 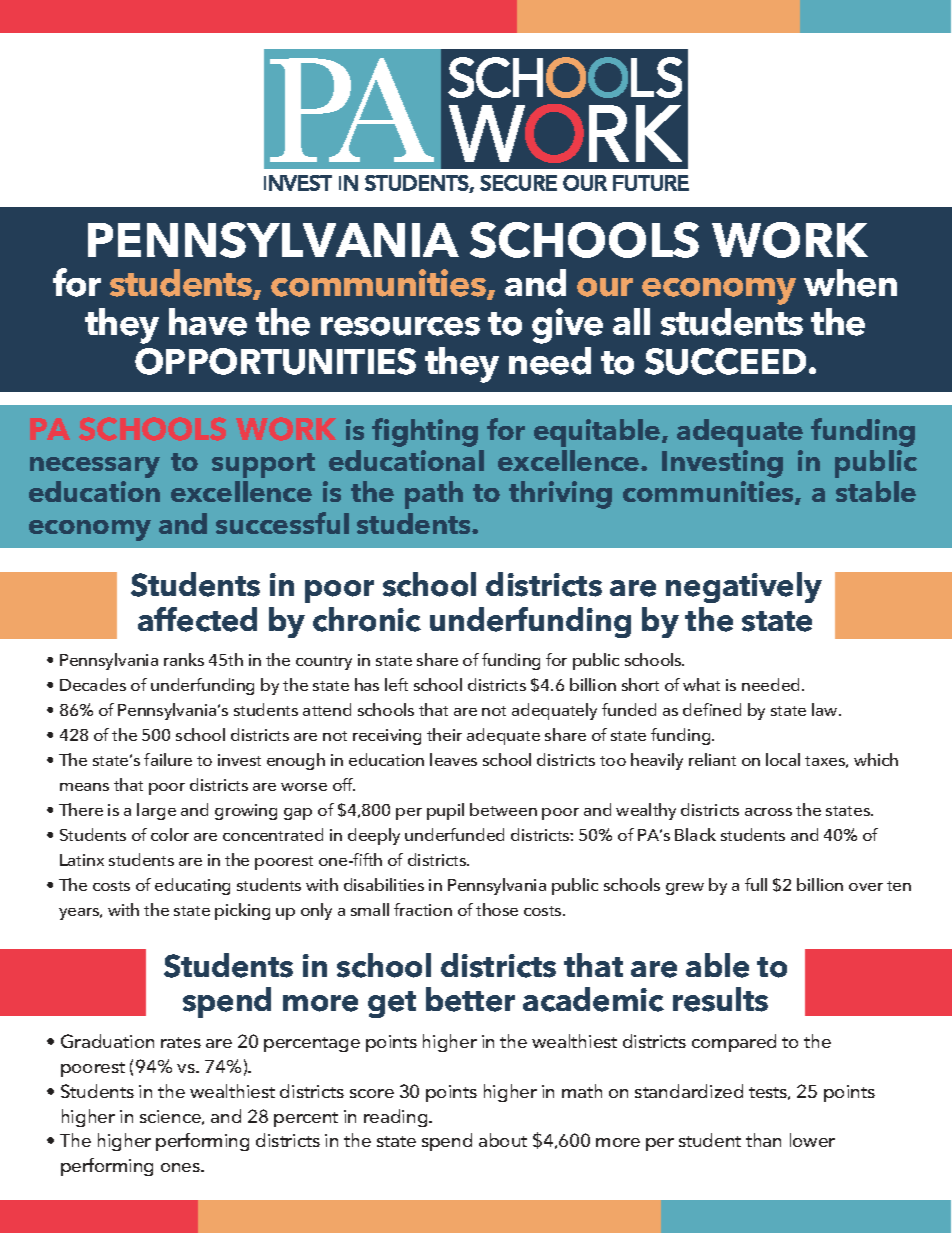 I want to click on have, so click(x=208, y=322).
